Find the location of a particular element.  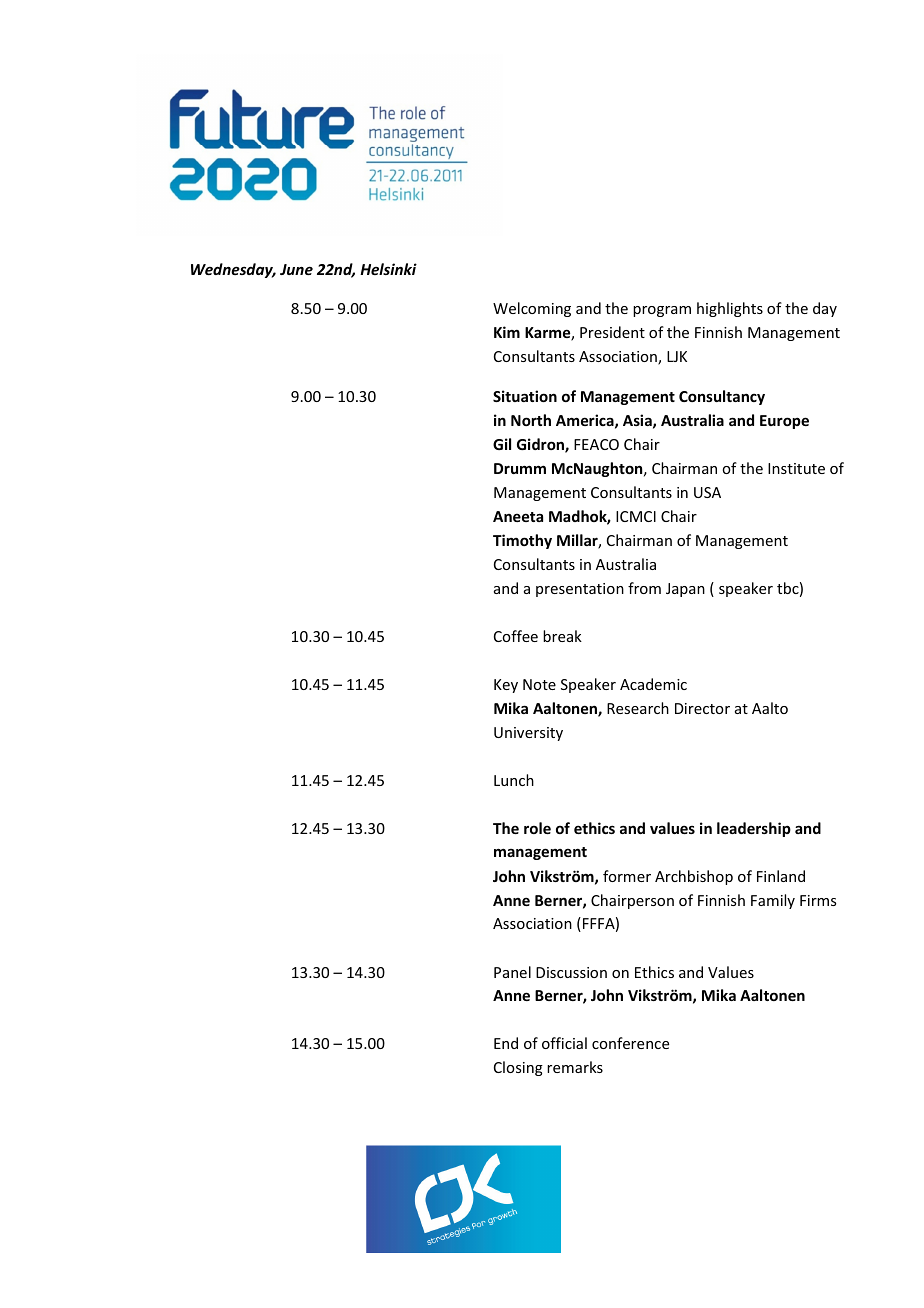

role is located at coordinates (537, 828).
